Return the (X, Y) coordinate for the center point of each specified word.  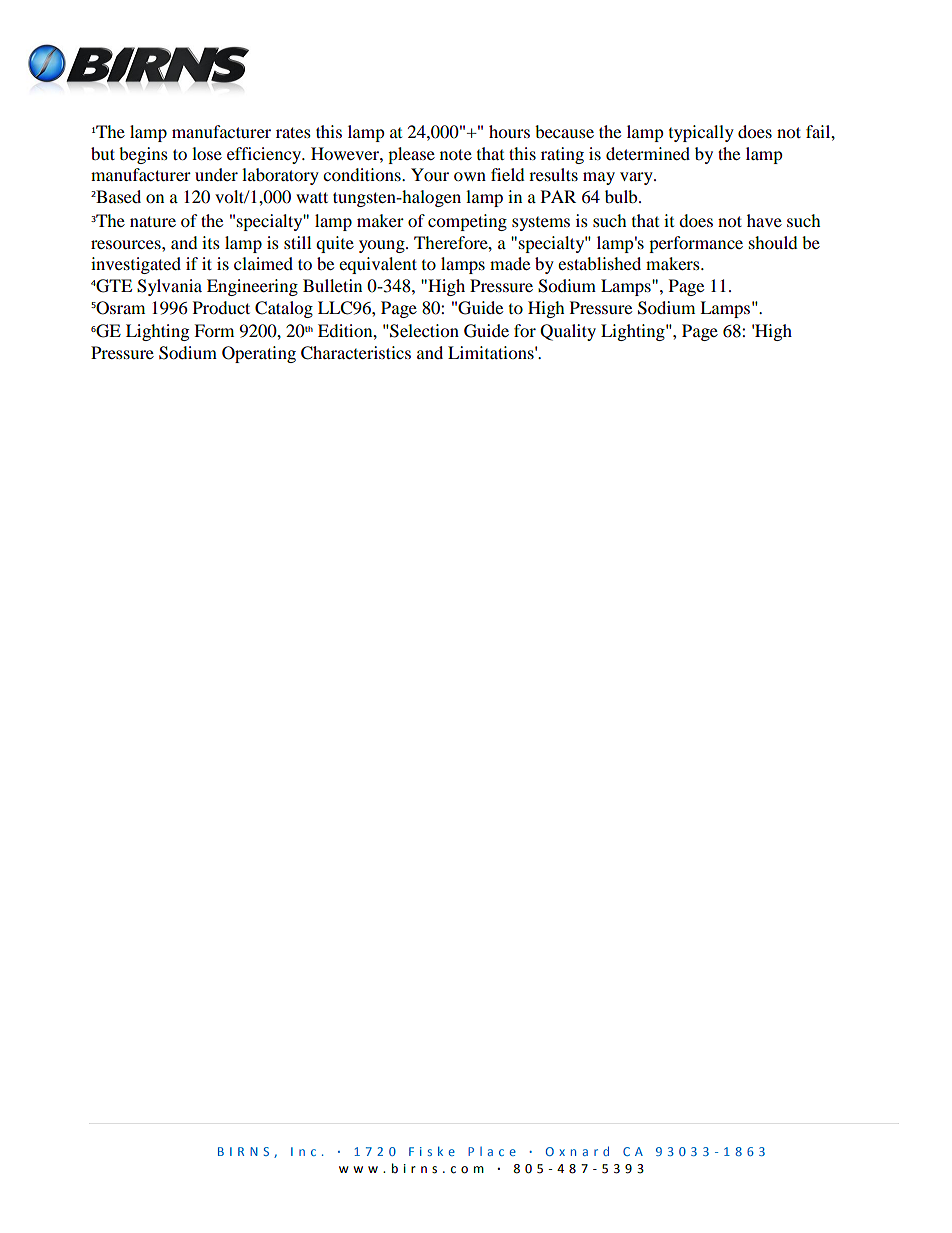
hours (509, 131)
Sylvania (169, 287)
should (773, 242)
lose (207, 153)
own (470, 176)
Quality (568, 332)
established (599, 263)
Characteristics (356, 353)
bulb (622, 196)
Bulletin (332, 285)
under (216, 174)
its (211, 242)
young (383, 246)
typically (701, 133)
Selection (423, 331)
